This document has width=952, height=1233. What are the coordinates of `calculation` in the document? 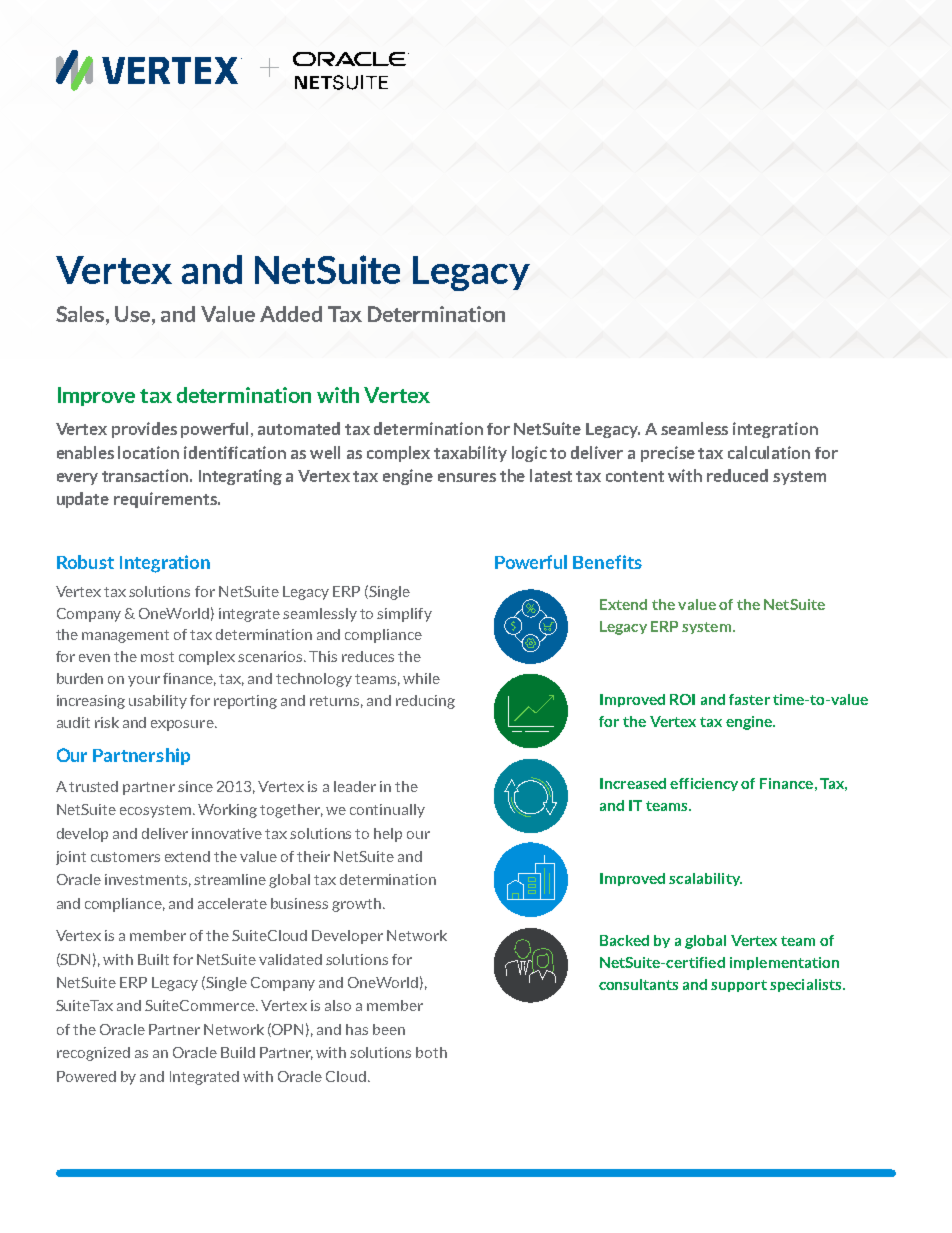 It's located at (769, 452).
